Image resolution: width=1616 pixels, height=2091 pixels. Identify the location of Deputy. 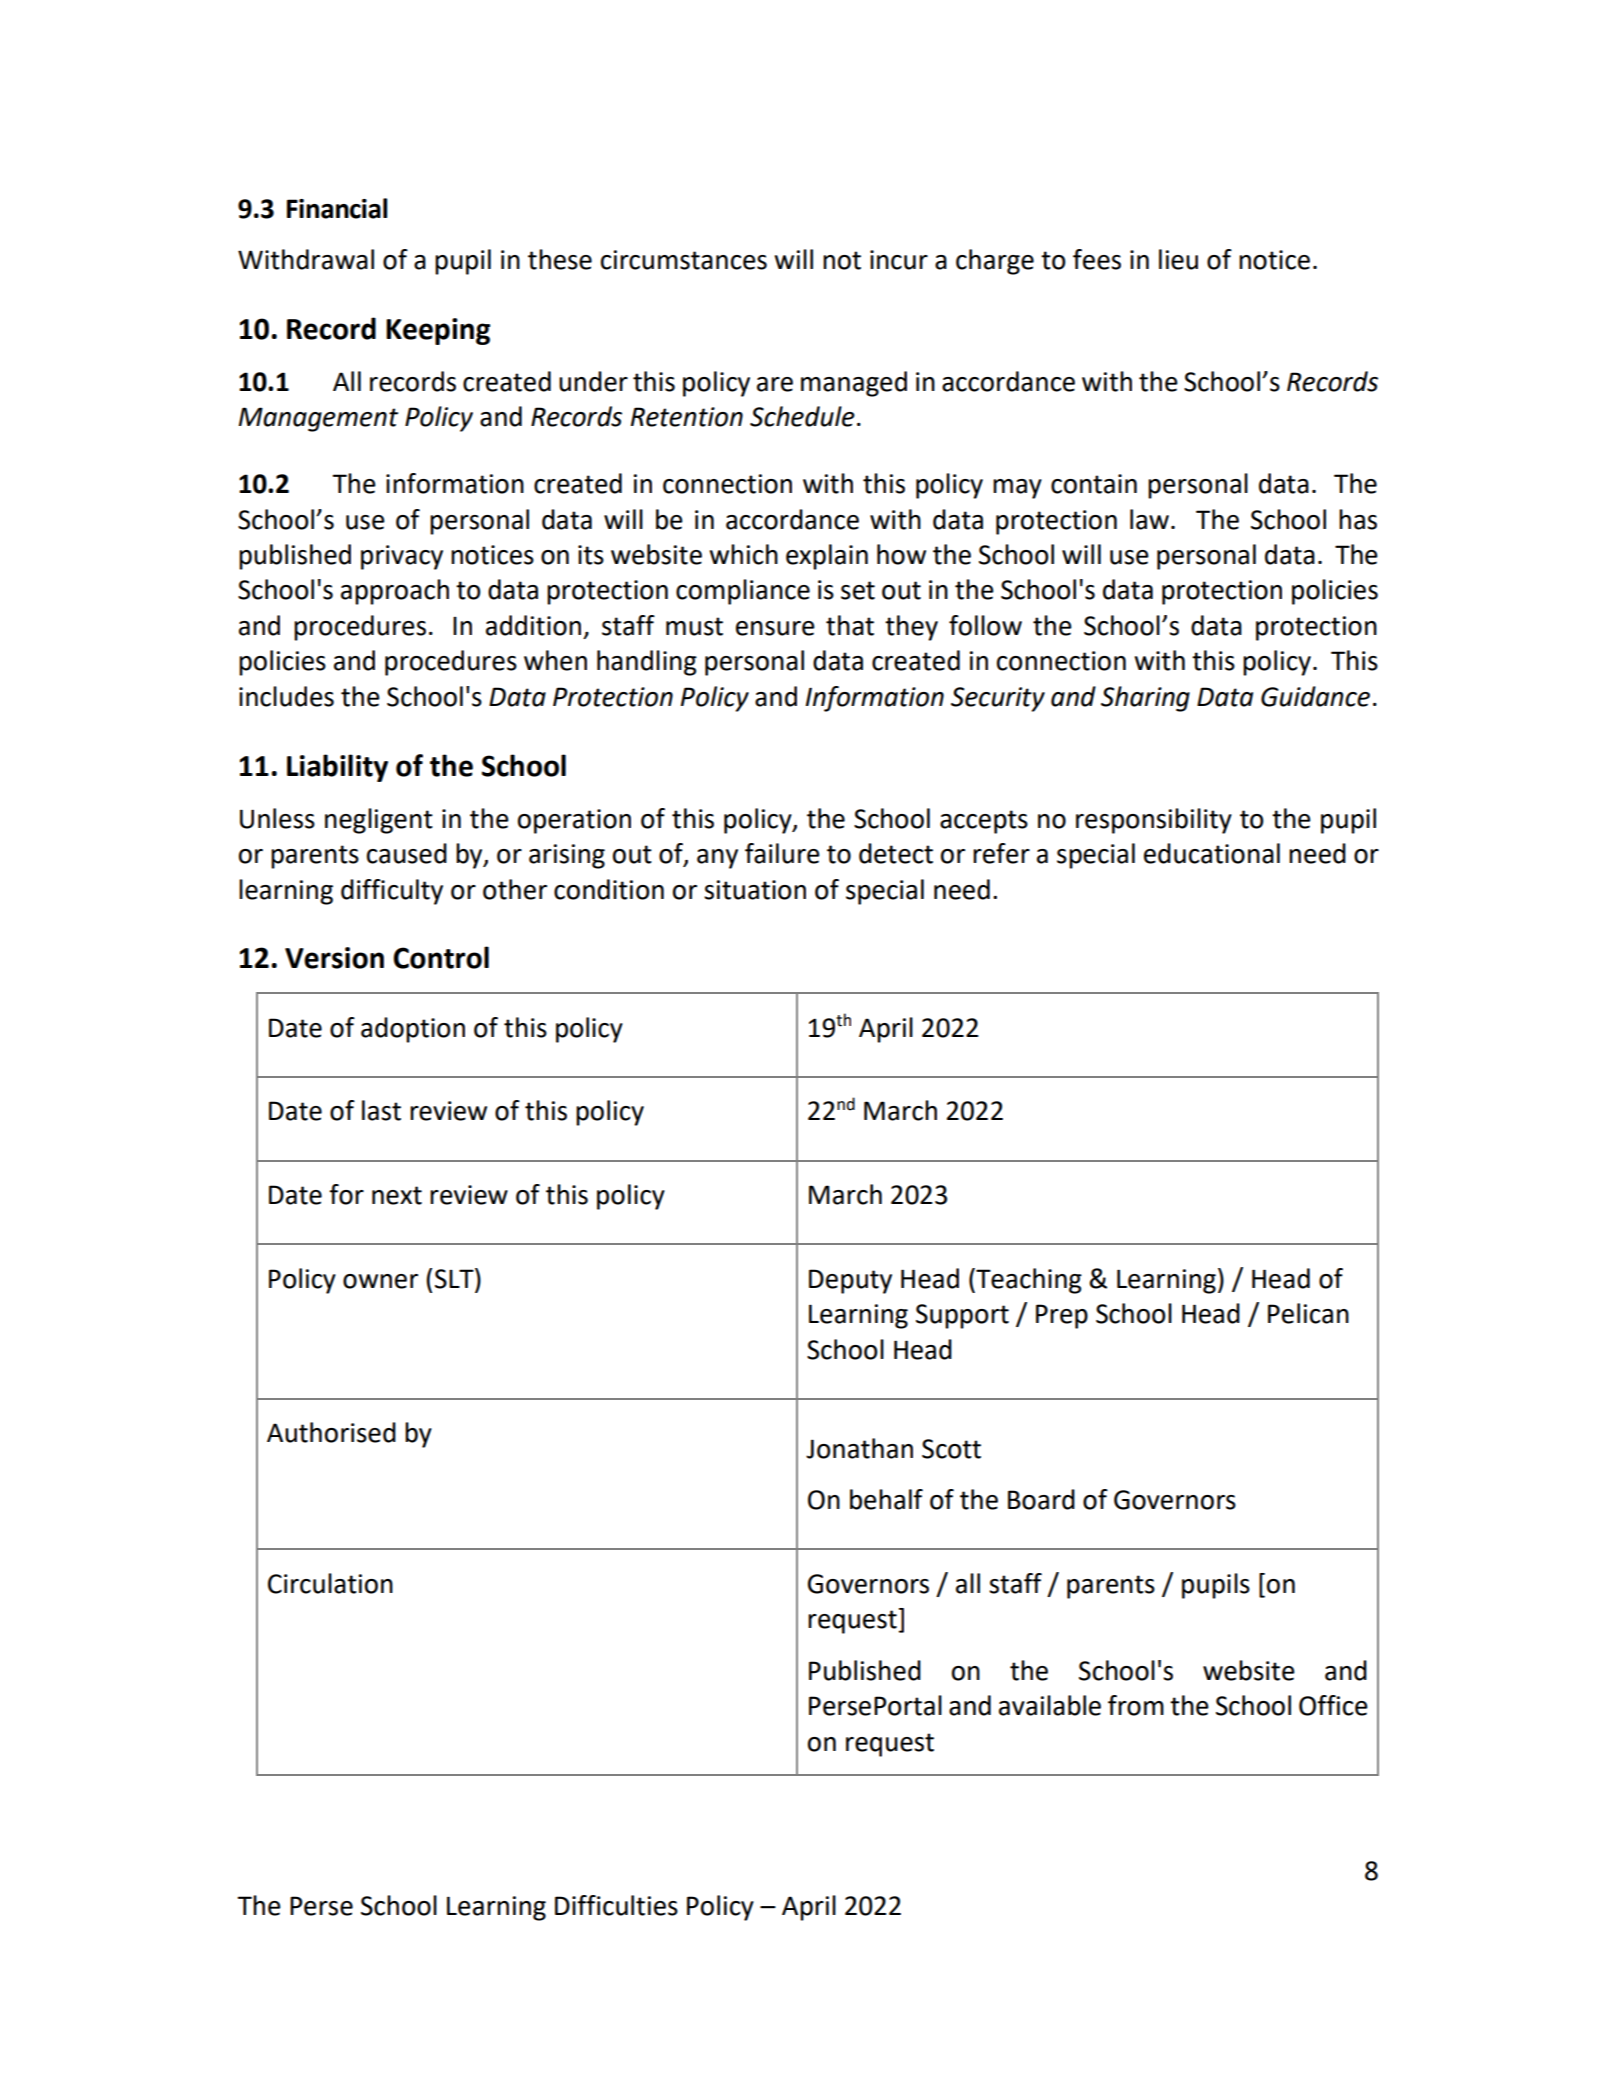
(850, 1281).
